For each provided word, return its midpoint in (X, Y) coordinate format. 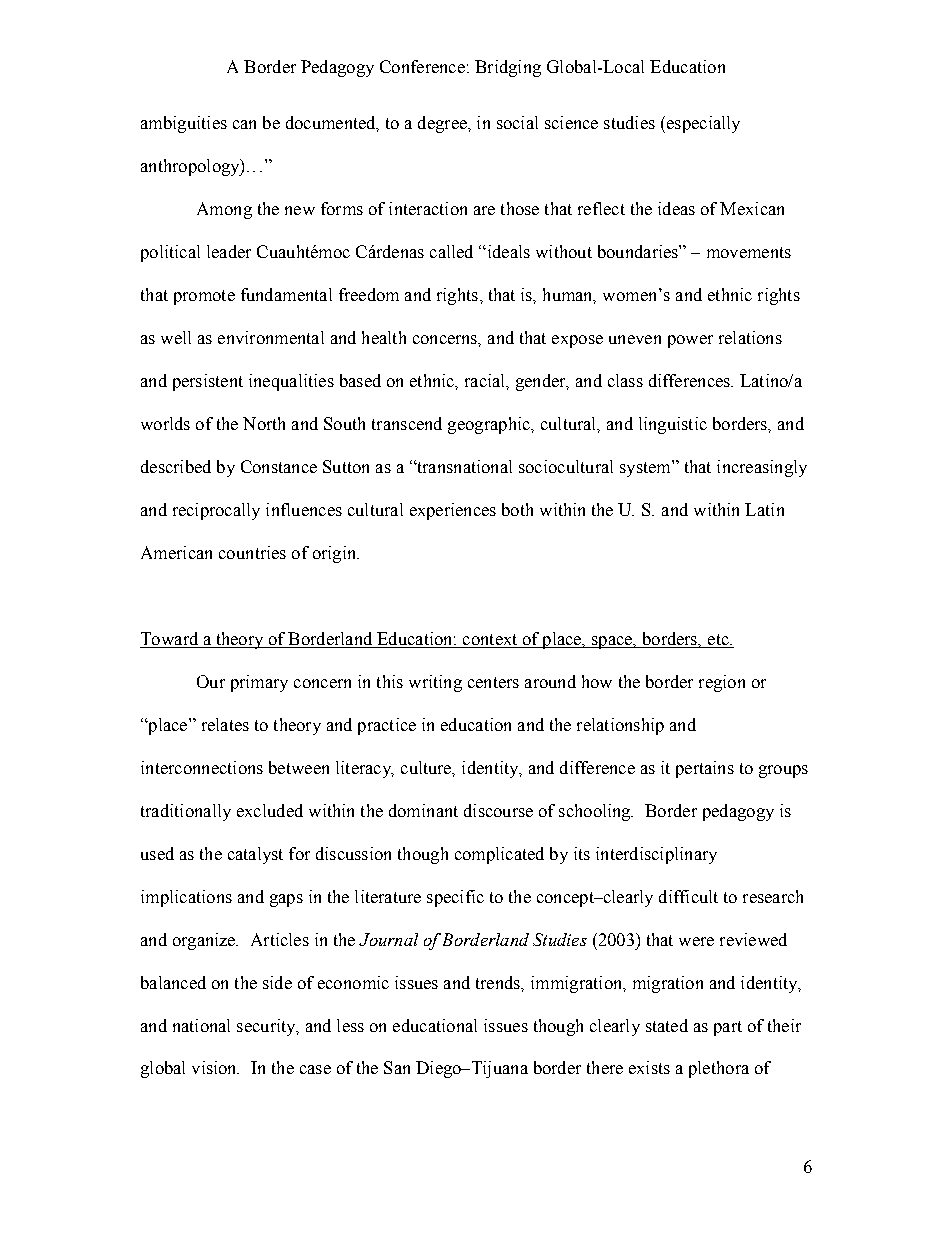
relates (225, 724)
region (722, 683)
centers (493, 682)
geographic (490, 425)
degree (443, 124)
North (264, 423)
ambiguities (184, 124)
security (267, 1027)
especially (702, 124)
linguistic (673, 425)
